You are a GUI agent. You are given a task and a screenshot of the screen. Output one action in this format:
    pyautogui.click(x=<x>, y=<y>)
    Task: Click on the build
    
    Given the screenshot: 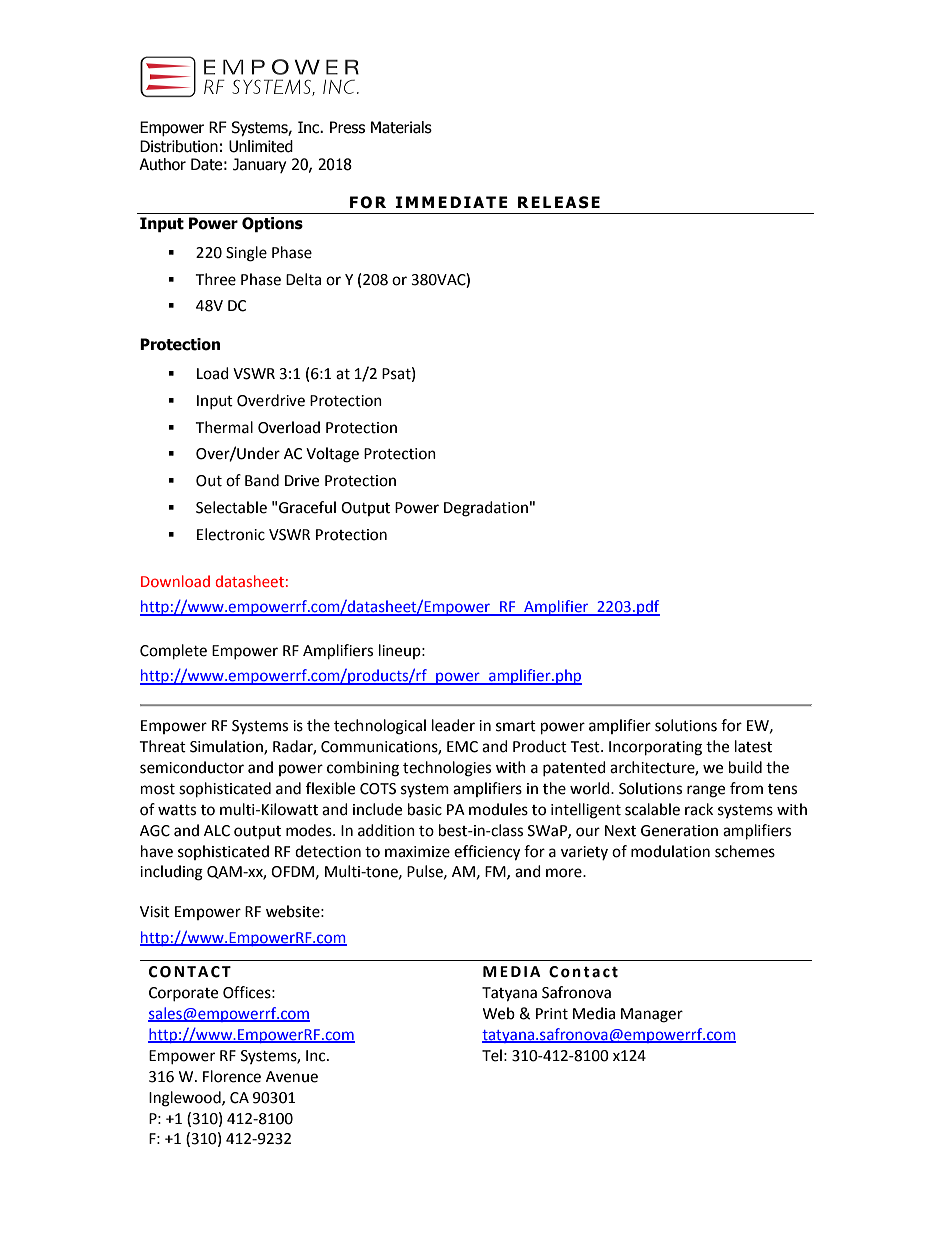 What is the action you would take?
    pyautogui.click(x=745, y=767)
